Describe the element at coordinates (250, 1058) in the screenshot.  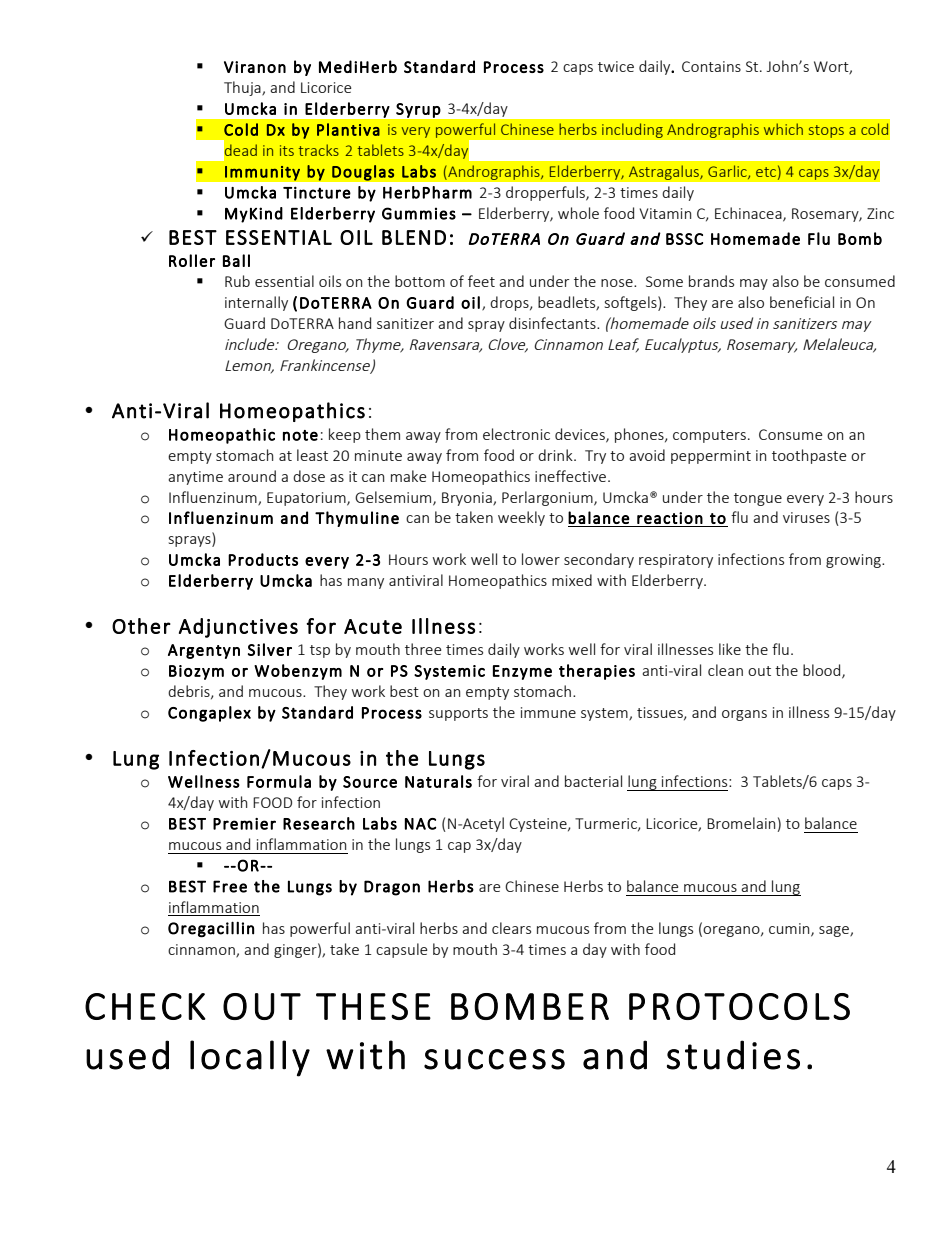
I see `locally` at that location.
